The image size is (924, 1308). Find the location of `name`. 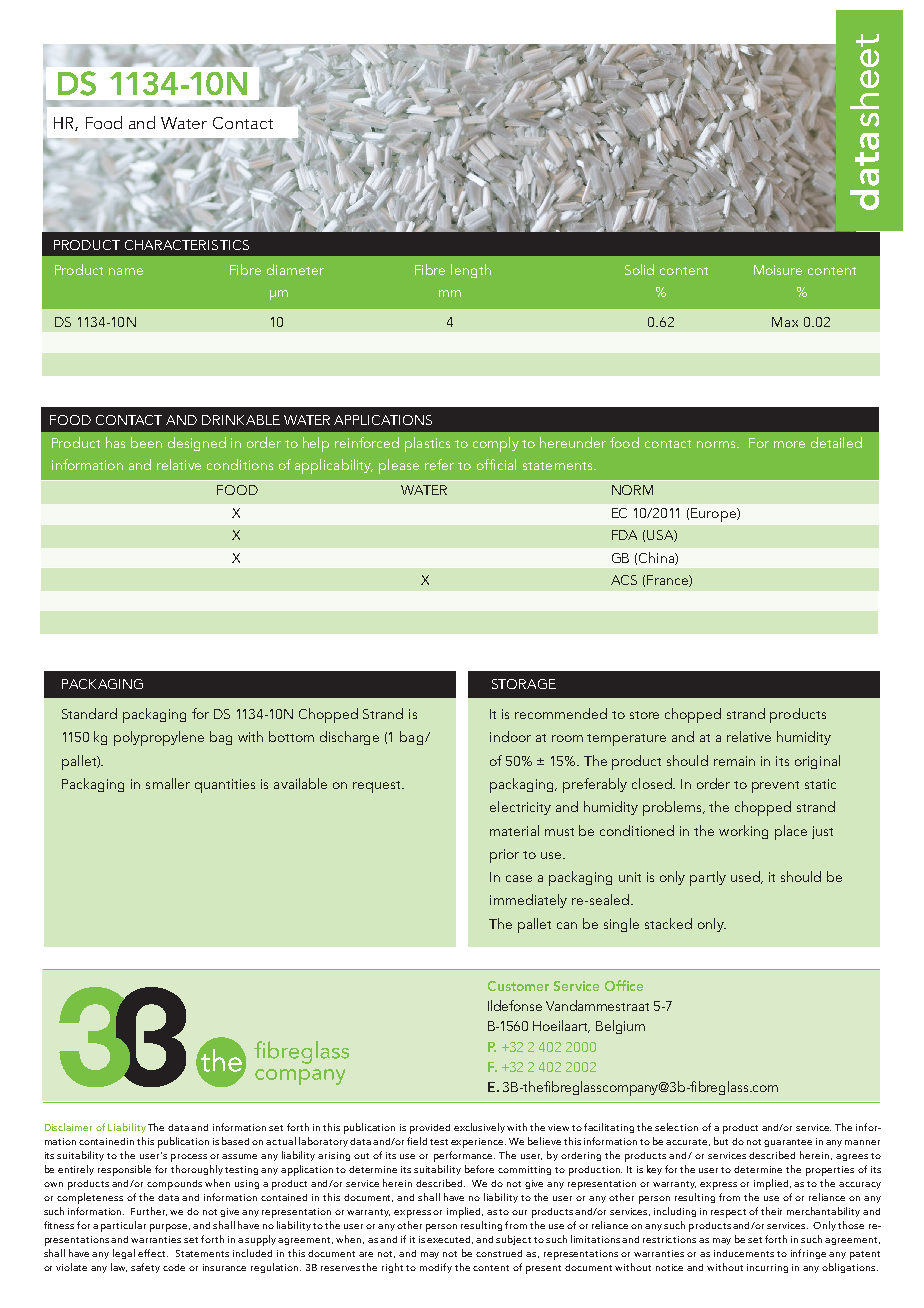

name is located at coordinates (126, 271).
